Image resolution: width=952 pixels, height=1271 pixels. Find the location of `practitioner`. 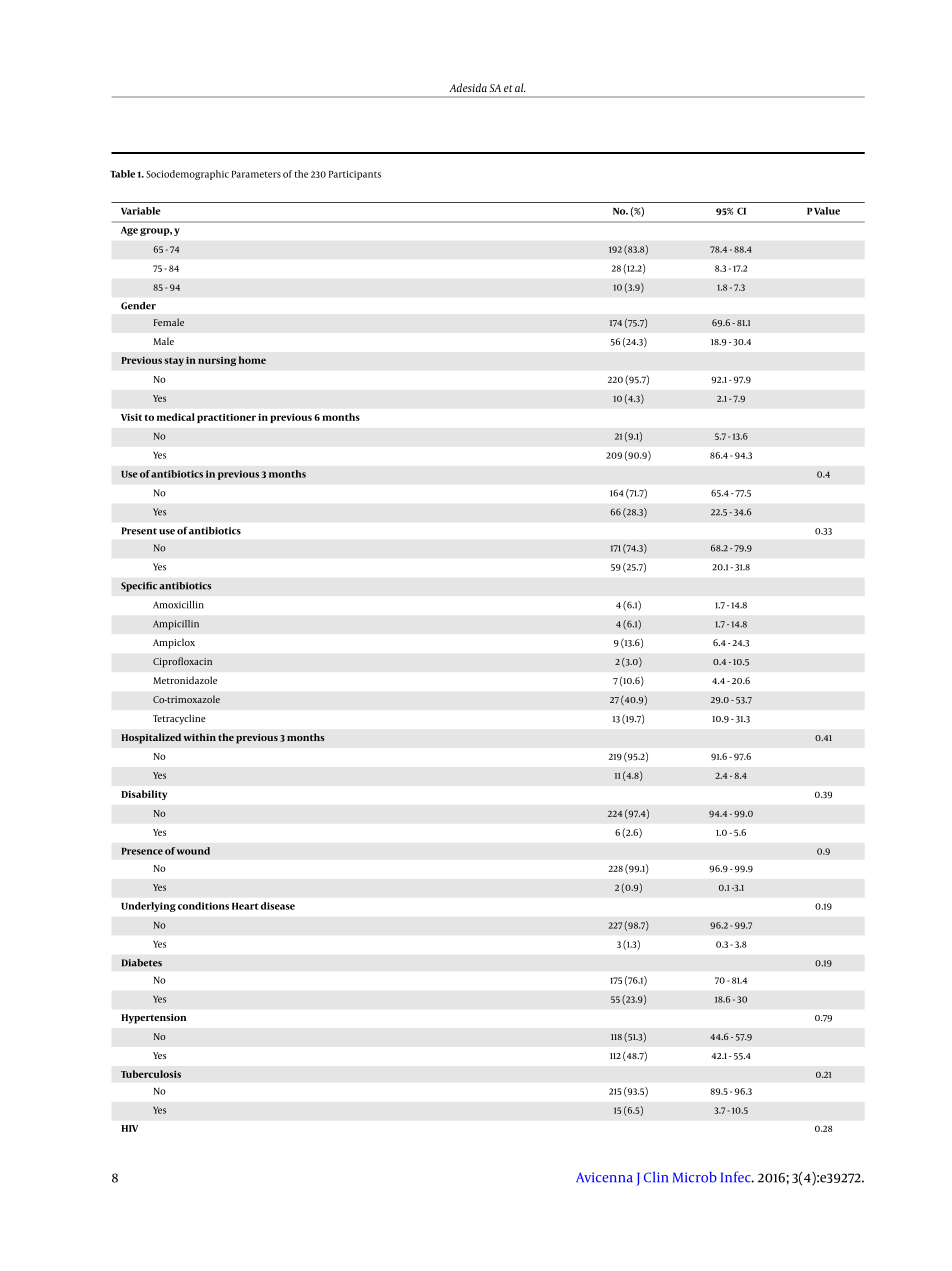

practitioner is located at coordinates (226, 418).
